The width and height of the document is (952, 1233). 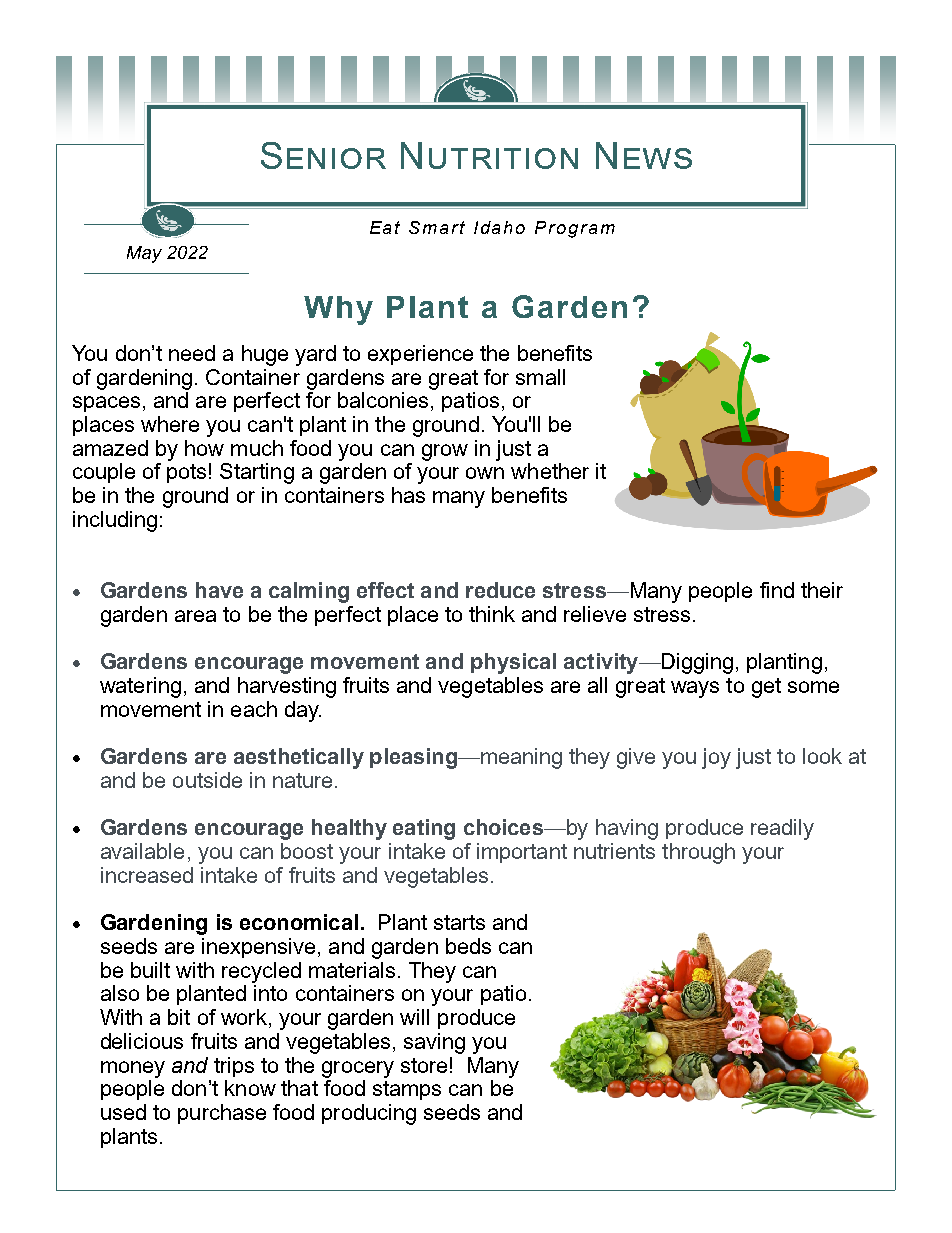 I want to click on trips, so click(x=234, y=1067).
